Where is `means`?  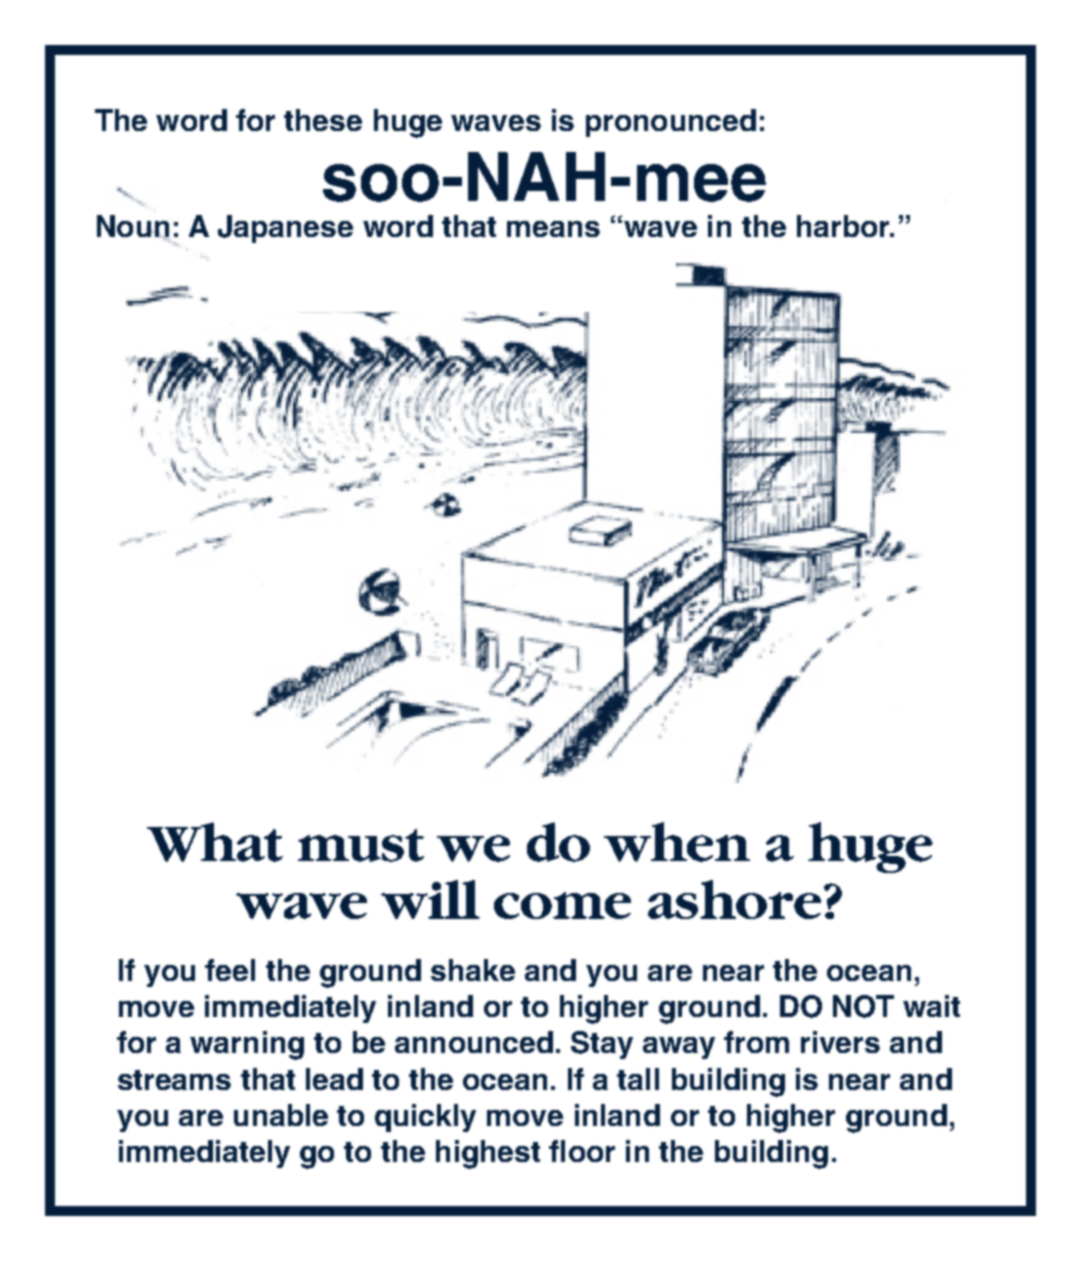 means is located at coordinates (553, 229).
